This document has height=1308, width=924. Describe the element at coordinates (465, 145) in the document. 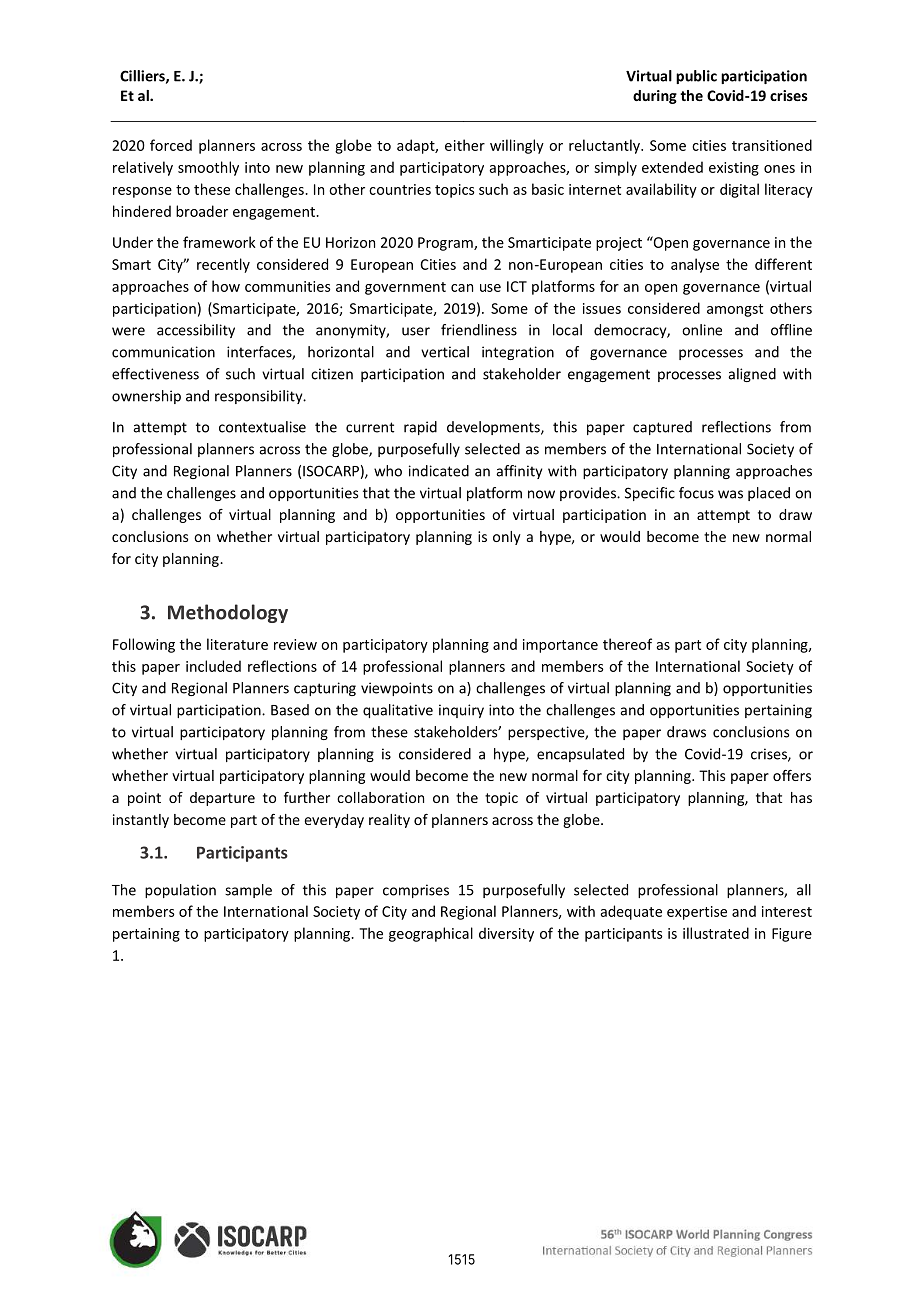

I see `either` at that location.
